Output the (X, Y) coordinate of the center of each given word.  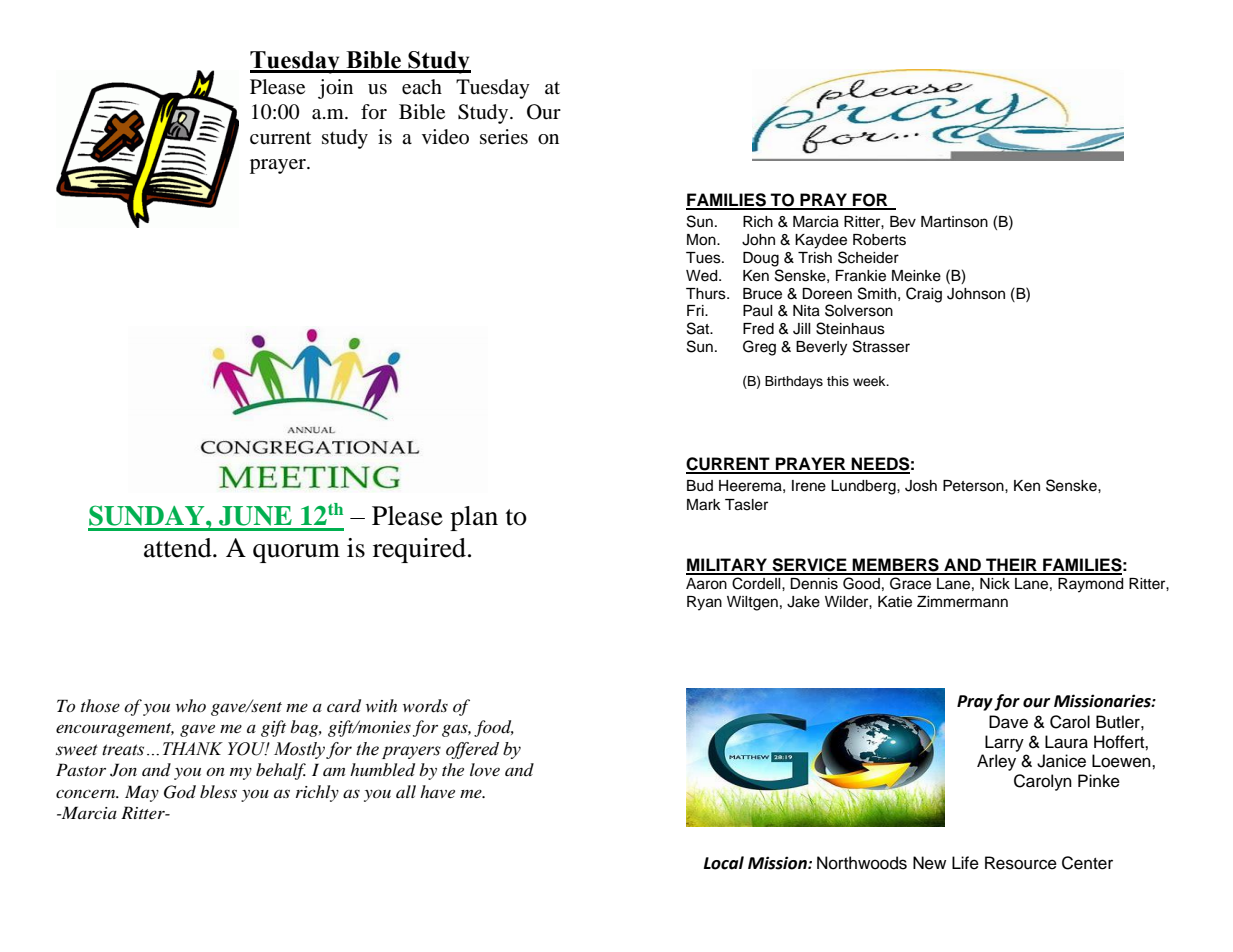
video (445, 137)
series (504, 137)
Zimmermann (962, 602)
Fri (696, 310)
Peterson (974, 486)
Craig (924, 295)
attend (179, 548)
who (191, 705)
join (335, 89)
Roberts (879, 240)
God (180, 792)
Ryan (704, 603)
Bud (700, 486)
